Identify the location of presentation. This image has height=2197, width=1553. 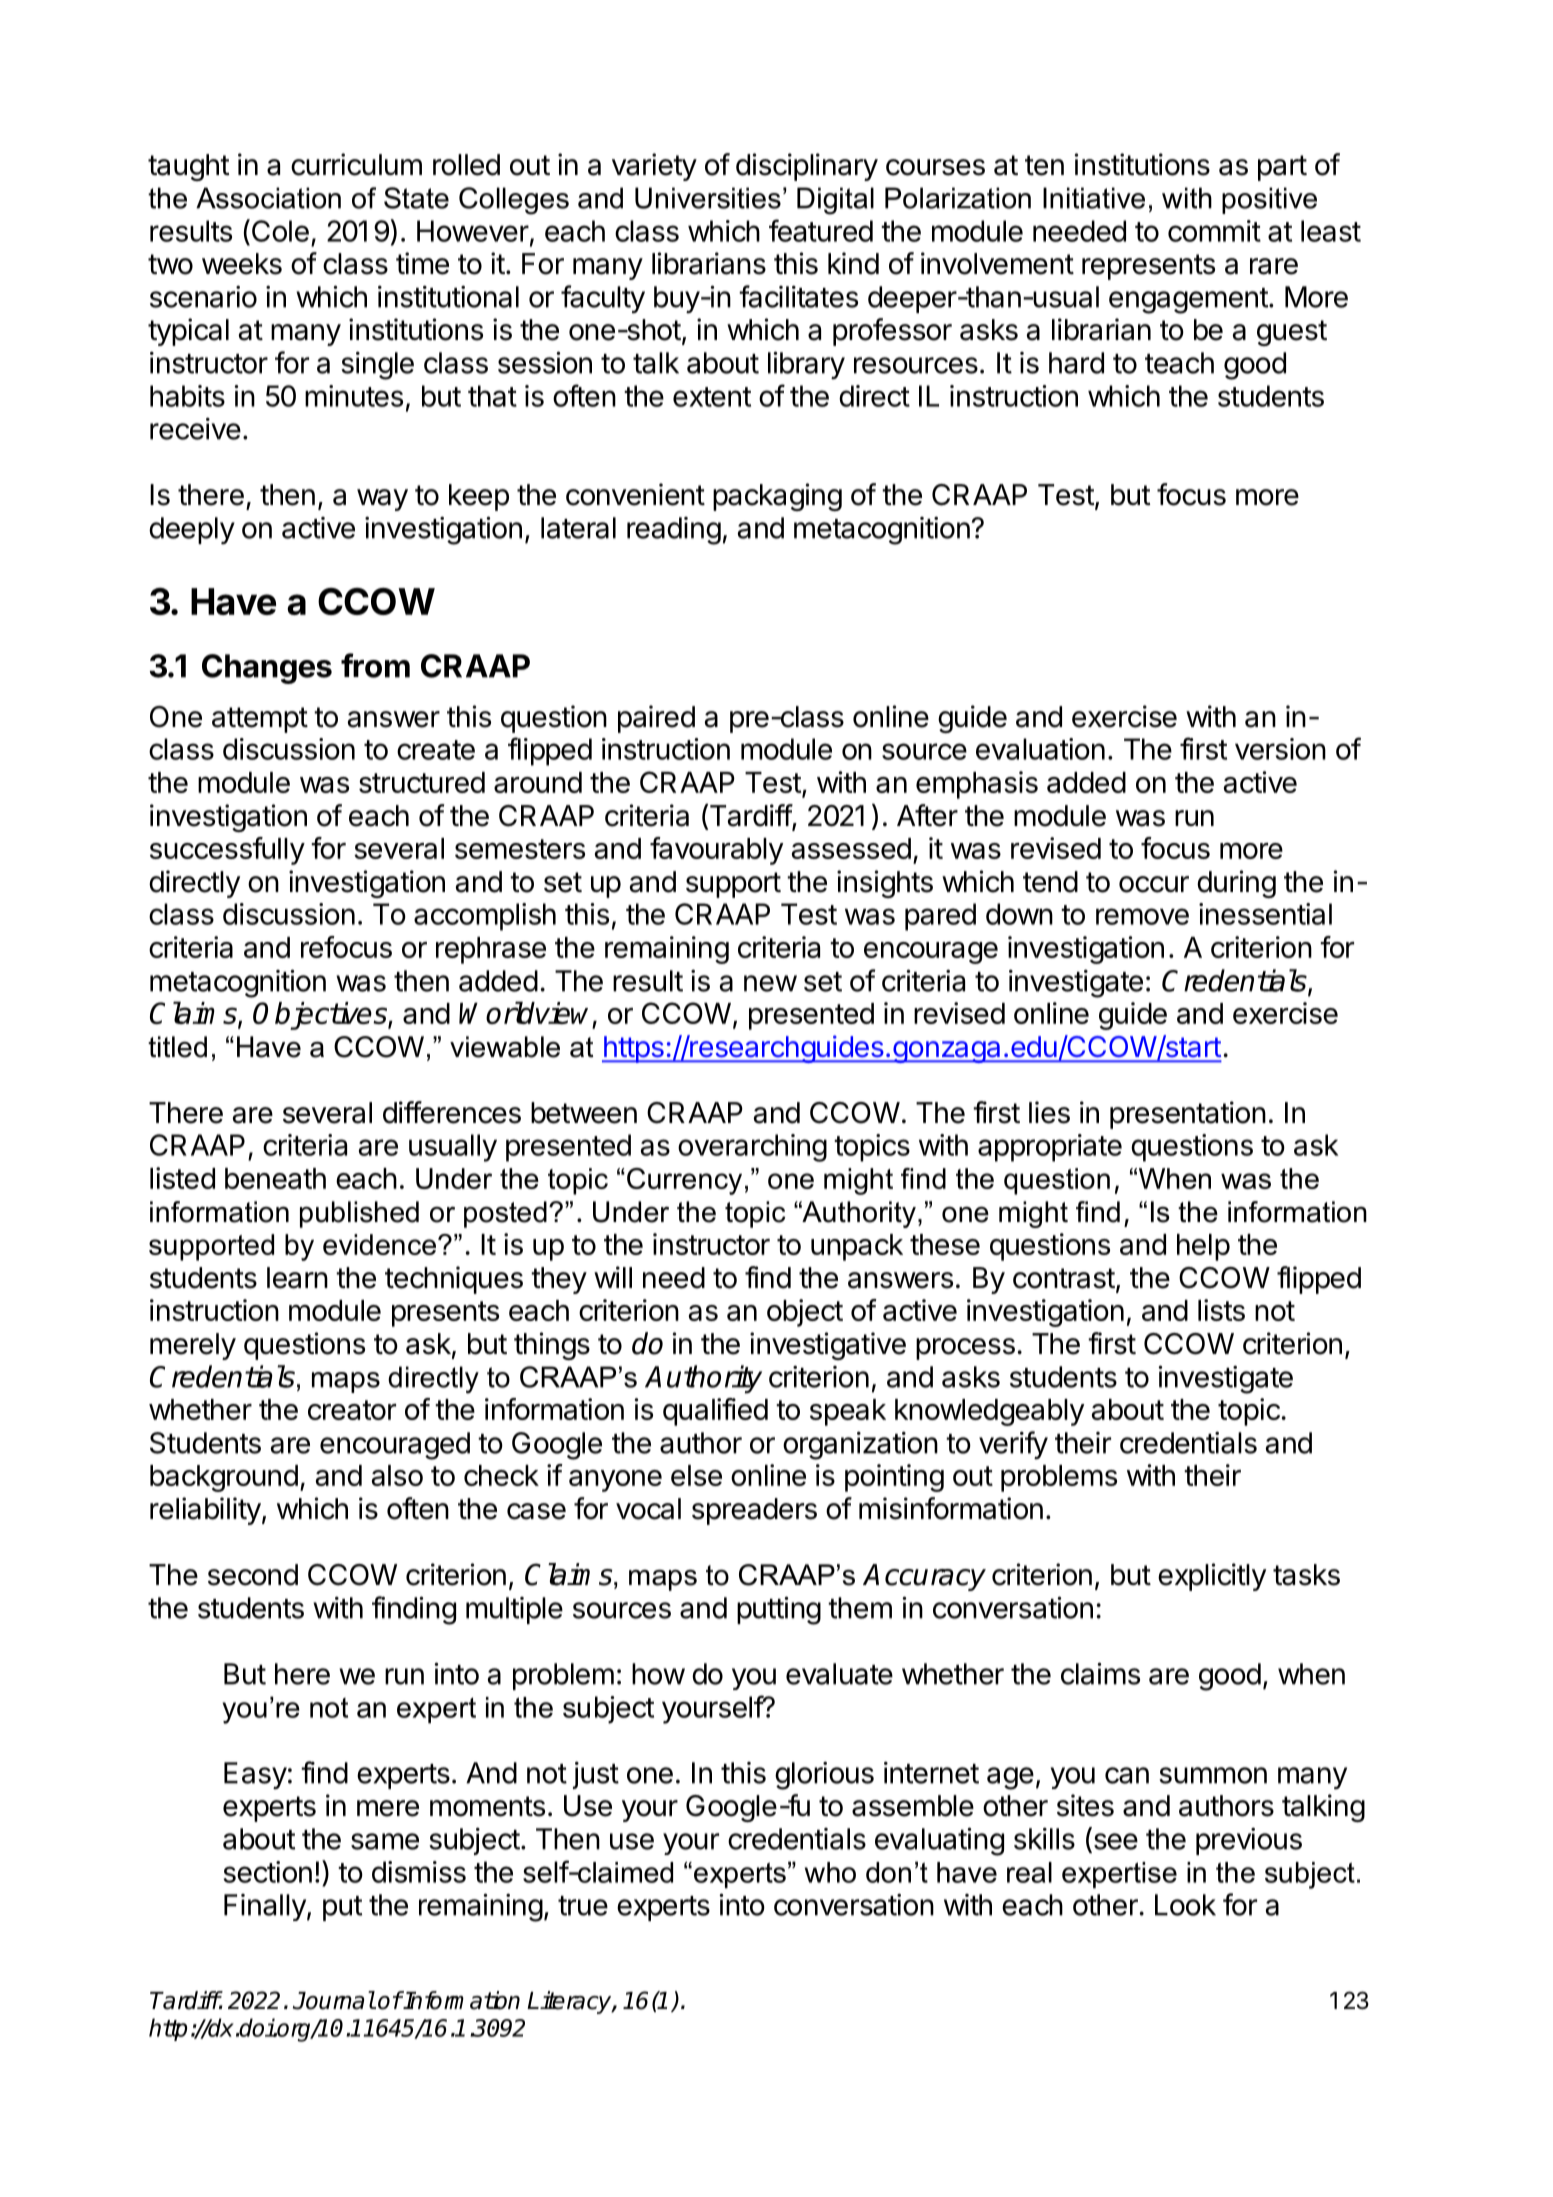
(1188, 1115).
